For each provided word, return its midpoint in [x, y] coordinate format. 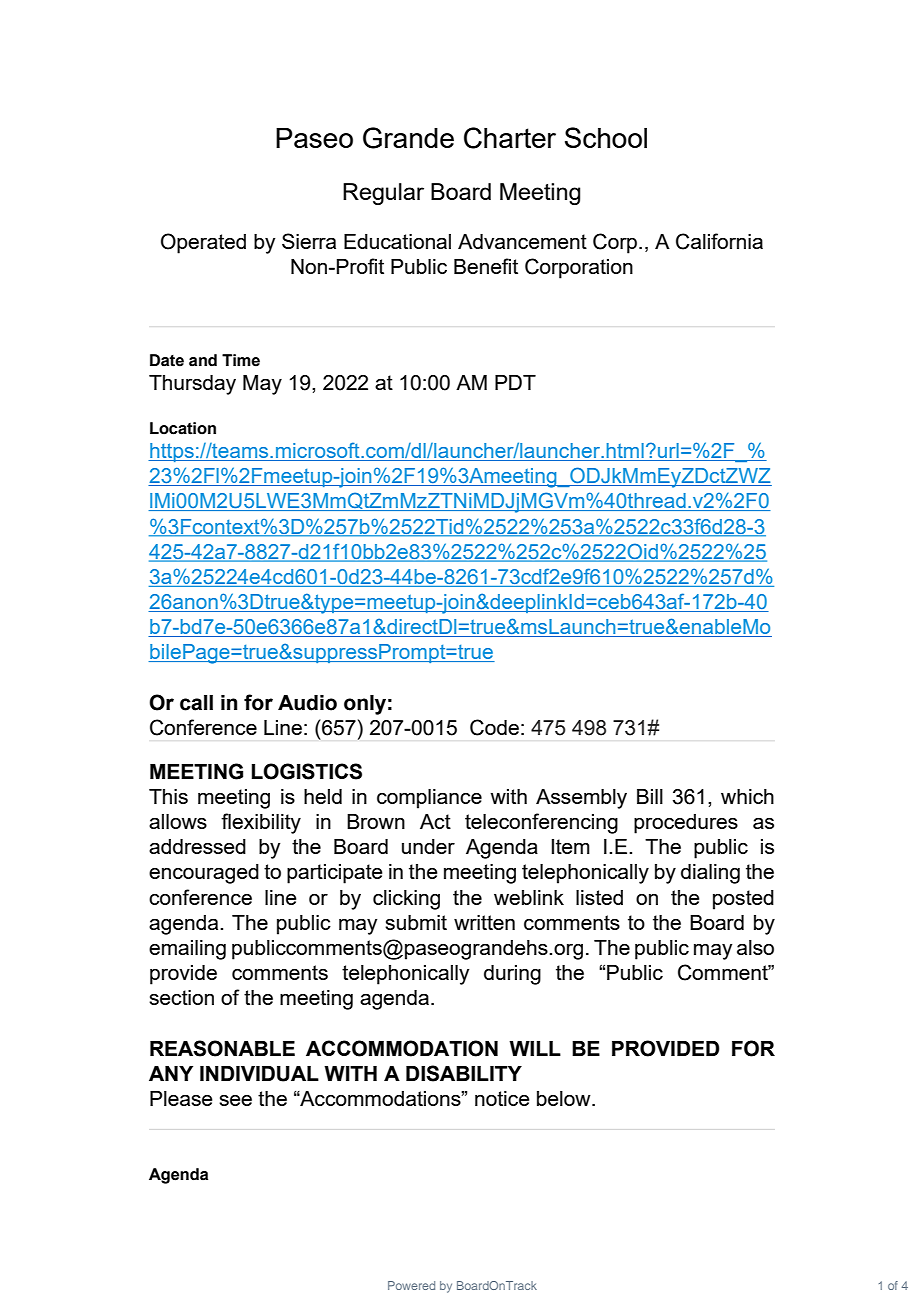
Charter [510, 138]
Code [494, 727]
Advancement [522, 241]
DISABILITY [464, 1073]
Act [435, 821]
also [755, 947]
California [719, 241]
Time [241, 360]
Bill [650, 796]
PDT [515, 382]
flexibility [261, 823]
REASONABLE [222, 1048]
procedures [686, 824]
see [235, 1100]
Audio [307, 703]
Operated [203, 243]
